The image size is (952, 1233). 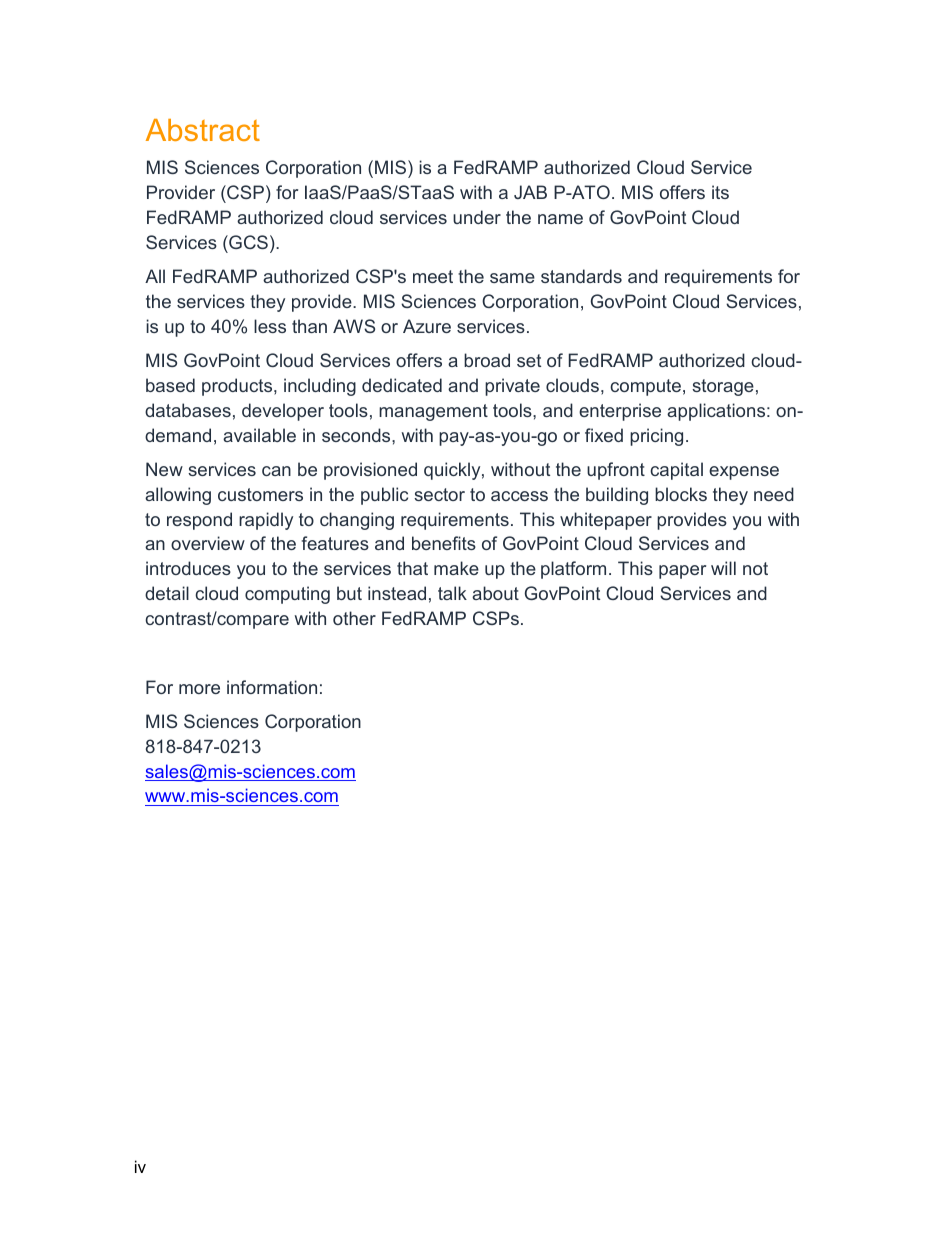 I want to click on other, so click(x=354, y=618).
